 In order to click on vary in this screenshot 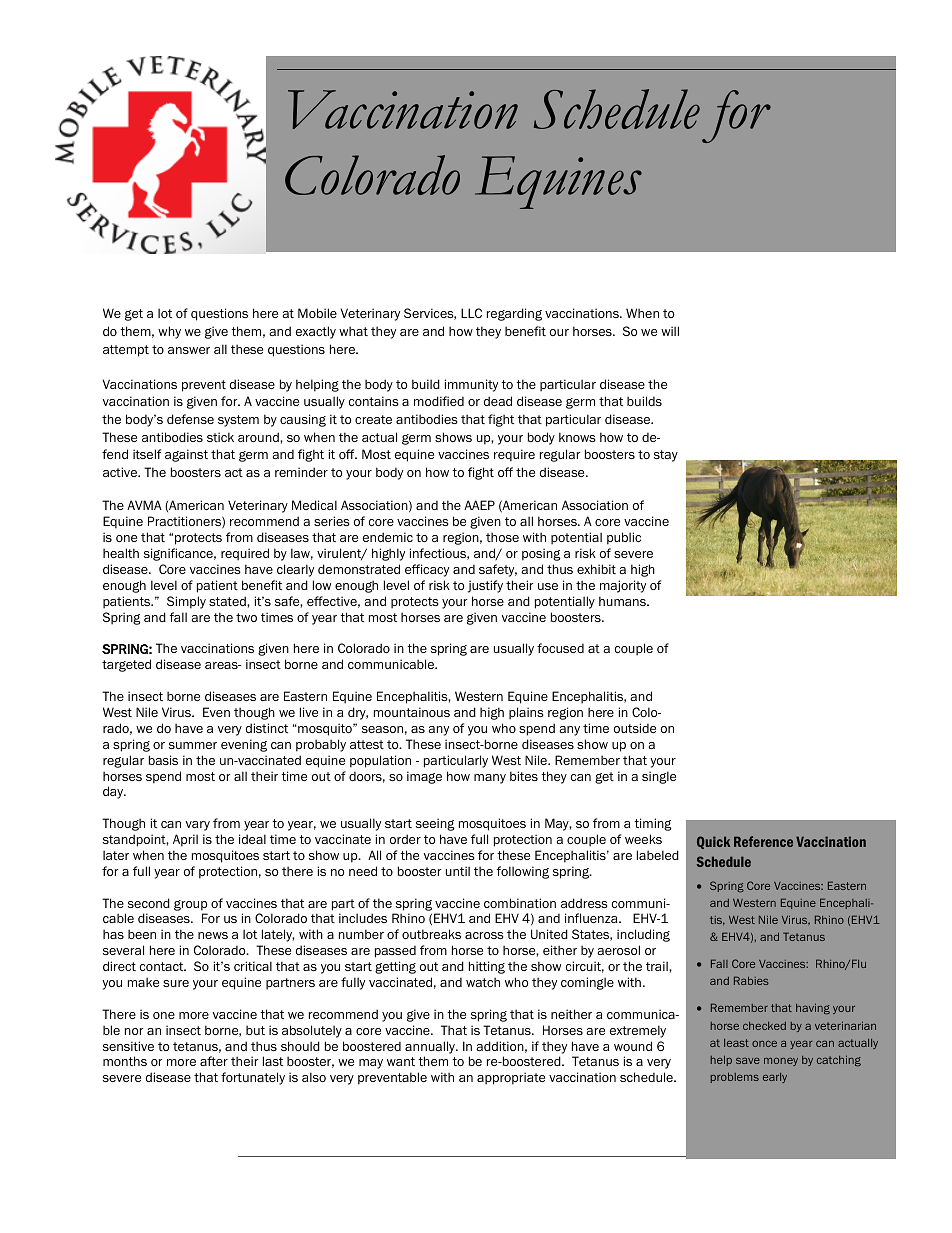, I will do `click(198, 826)`.
